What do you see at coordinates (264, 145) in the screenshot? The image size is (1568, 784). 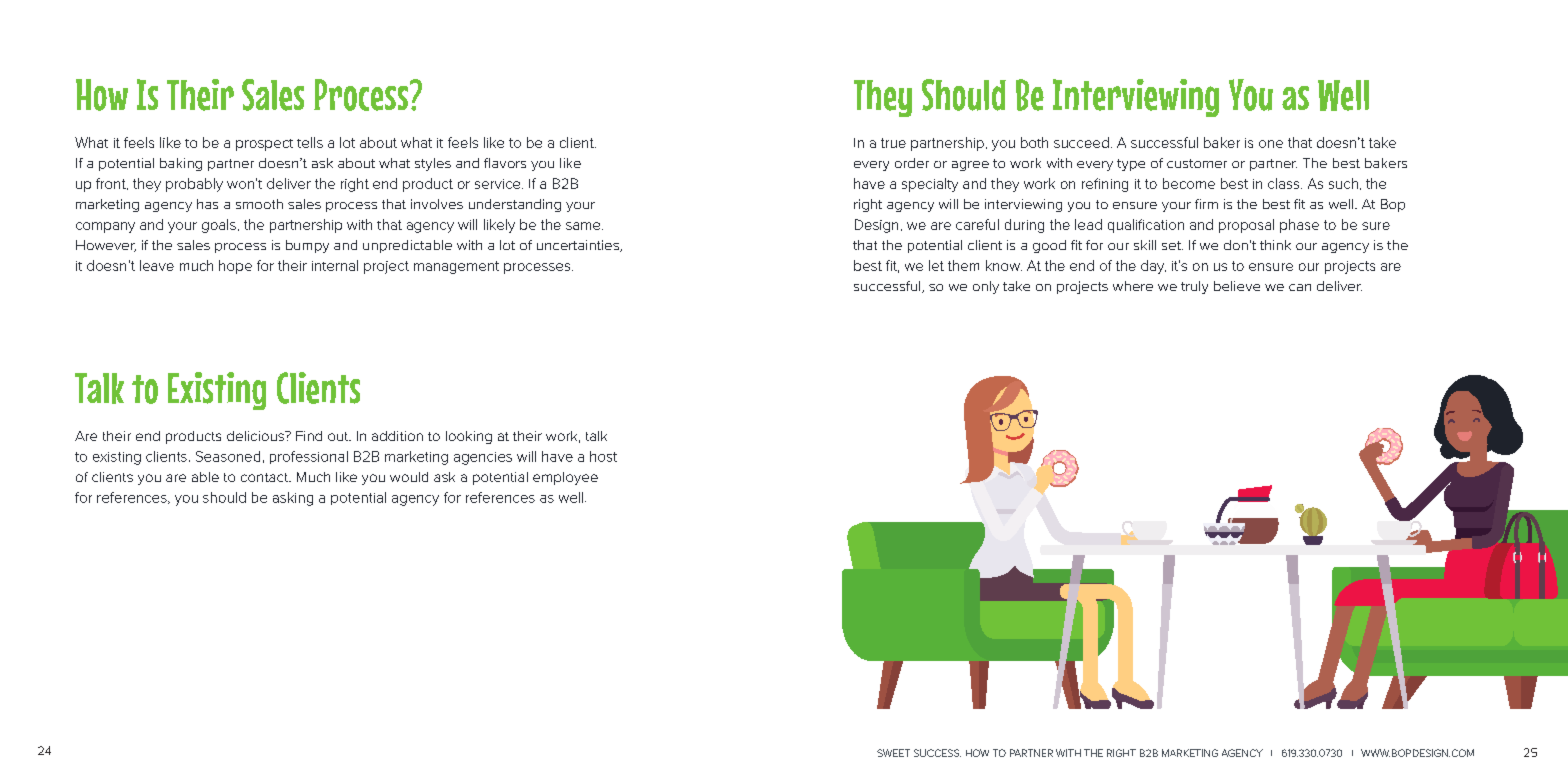 I see `prospect` at bounding box center [264, 145].
